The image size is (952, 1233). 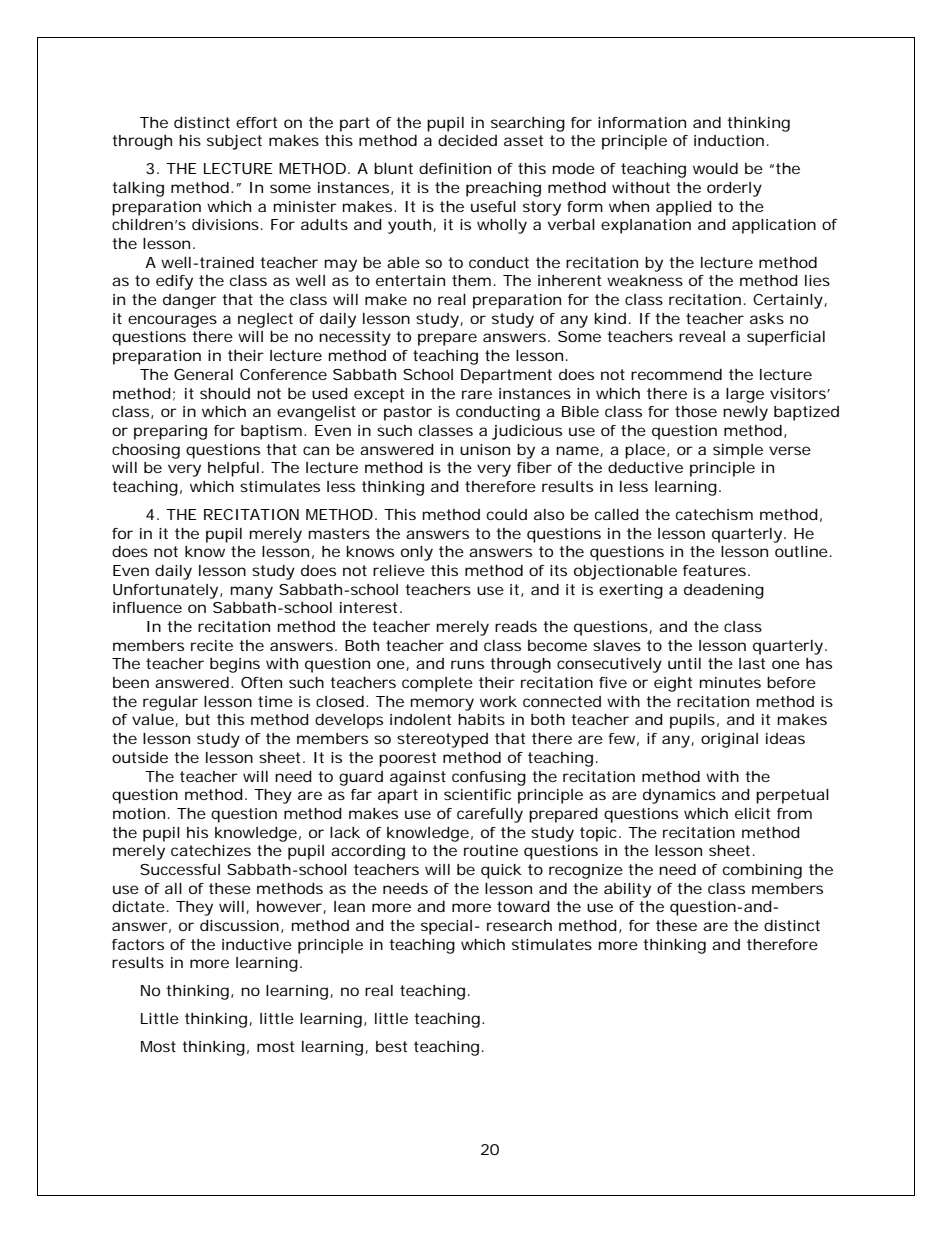 I want to click on only, so click(x=417, y=553).
